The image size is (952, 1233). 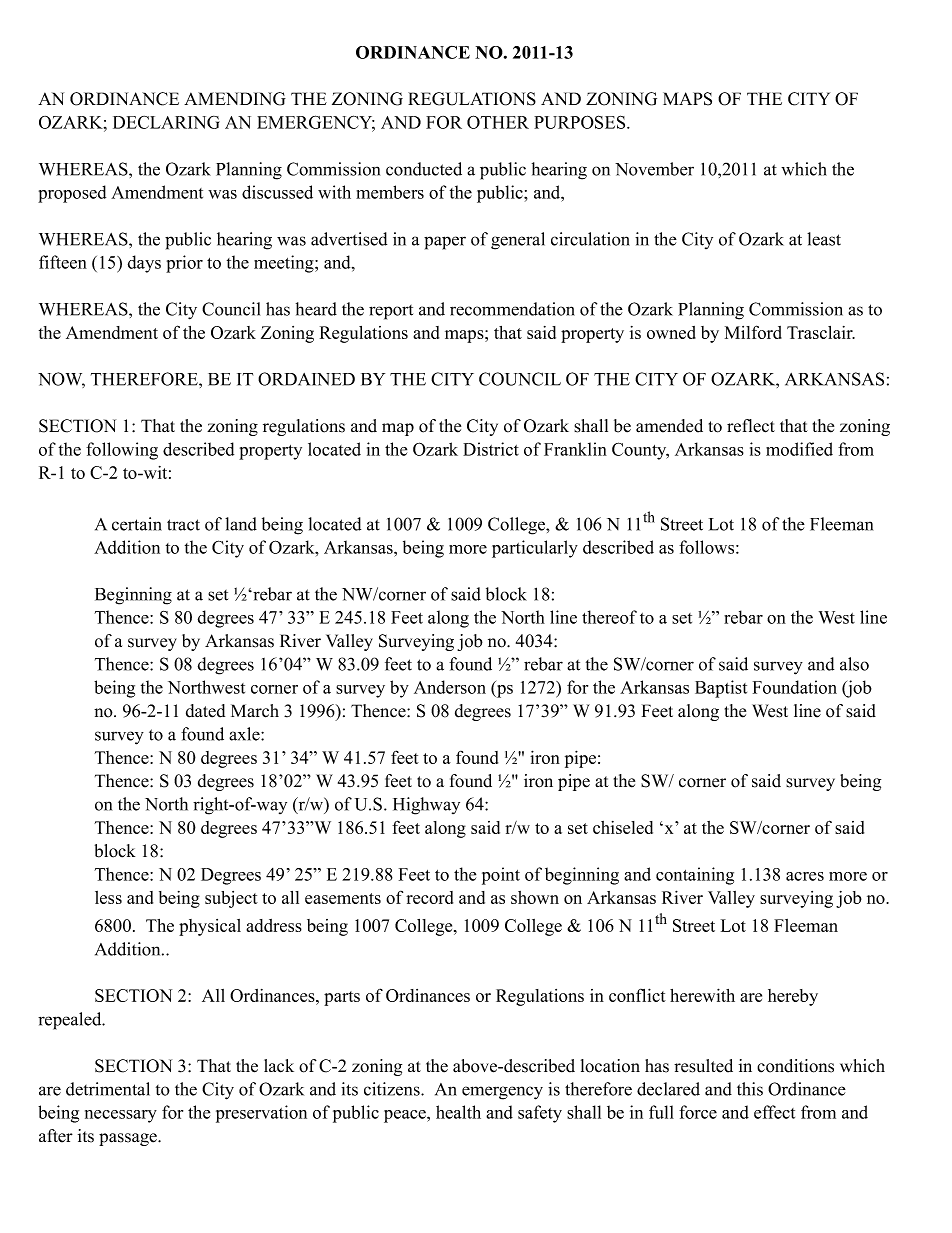 I want to click on Highway, so click(x=426, y=806).
